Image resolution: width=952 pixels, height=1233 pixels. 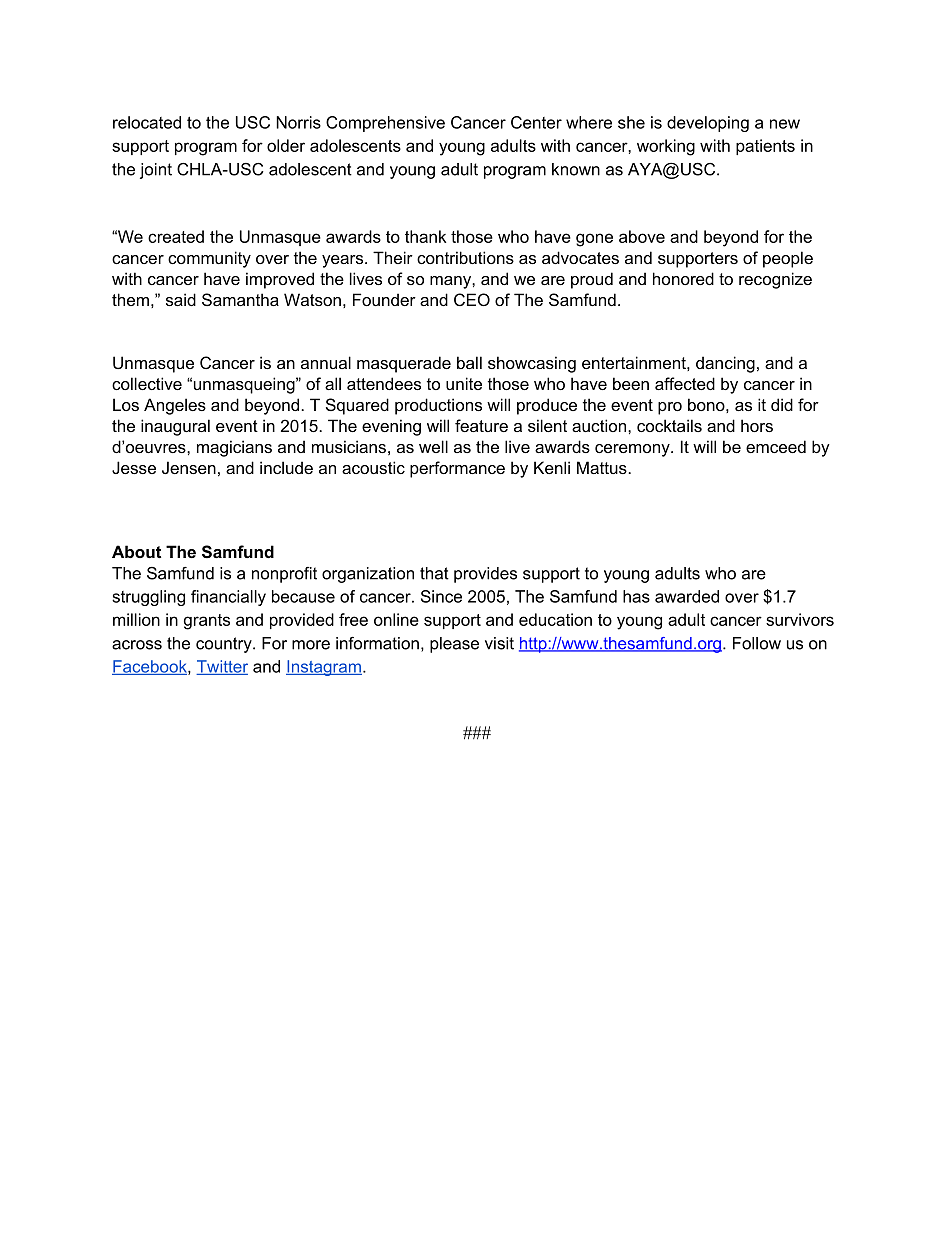 I want to click on country, so click(x=225, y=645).
